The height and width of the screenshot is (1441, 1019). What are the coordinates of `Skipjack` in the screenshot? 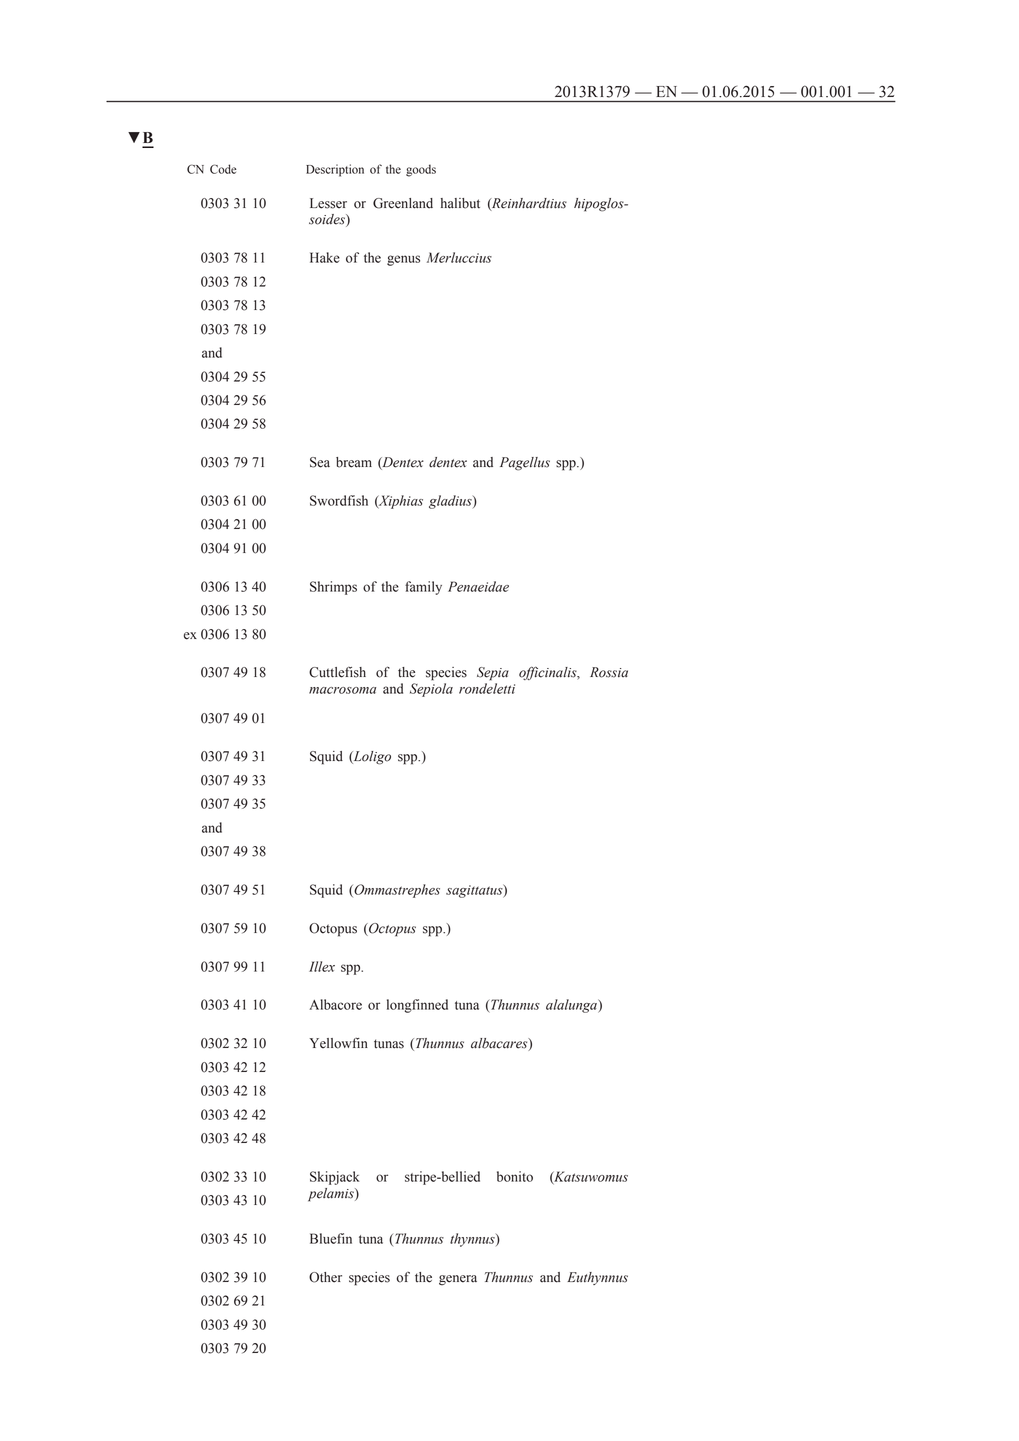 It's located at (334, 1178).
